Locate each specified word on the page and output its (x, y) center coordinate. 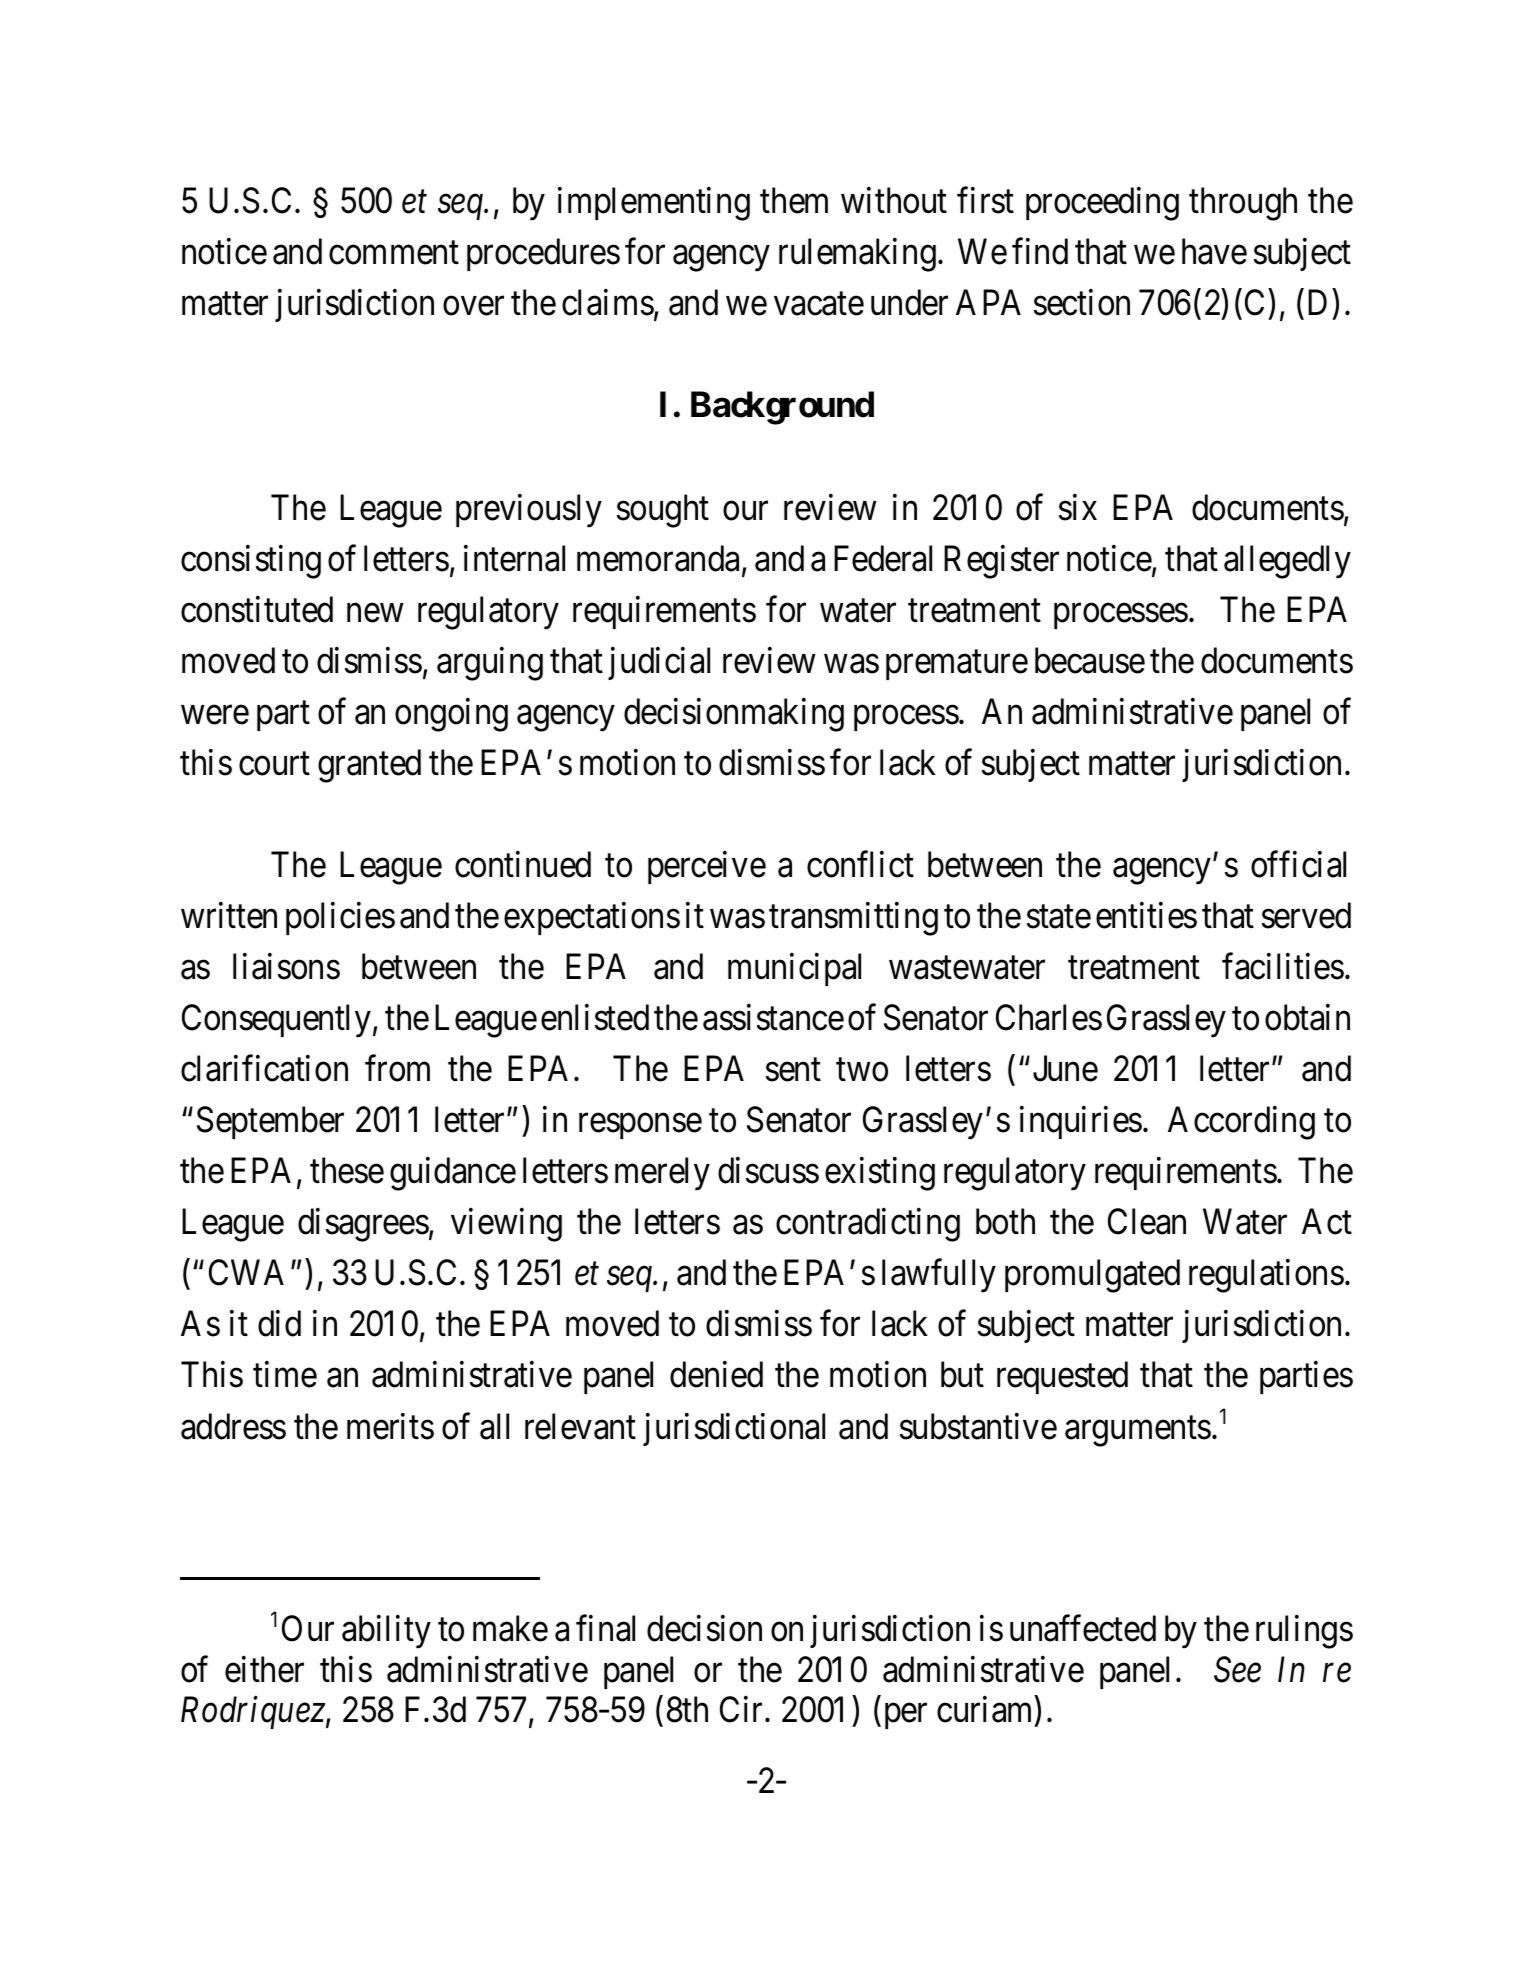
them (794, 200)
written (229, 915)
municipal (794, 969)
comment (394, 253)
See (1237, 1669)
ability (386, 1632)
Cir (743, 1710)
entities (1146, 915)
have (1214, 251)
